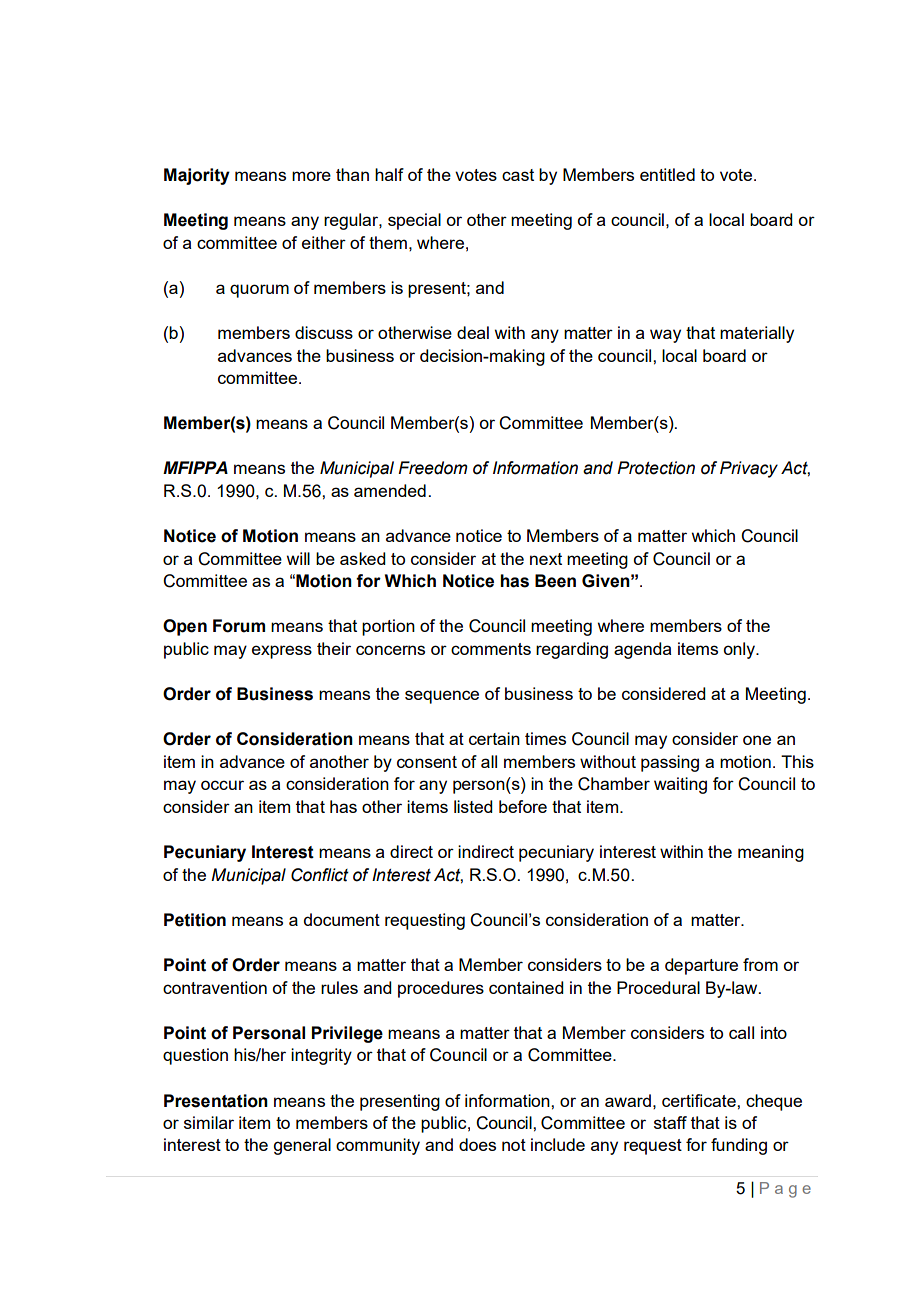 The height and width of the screenshot is (1308, 924). I want to click on entitled, so click(667, 174).
